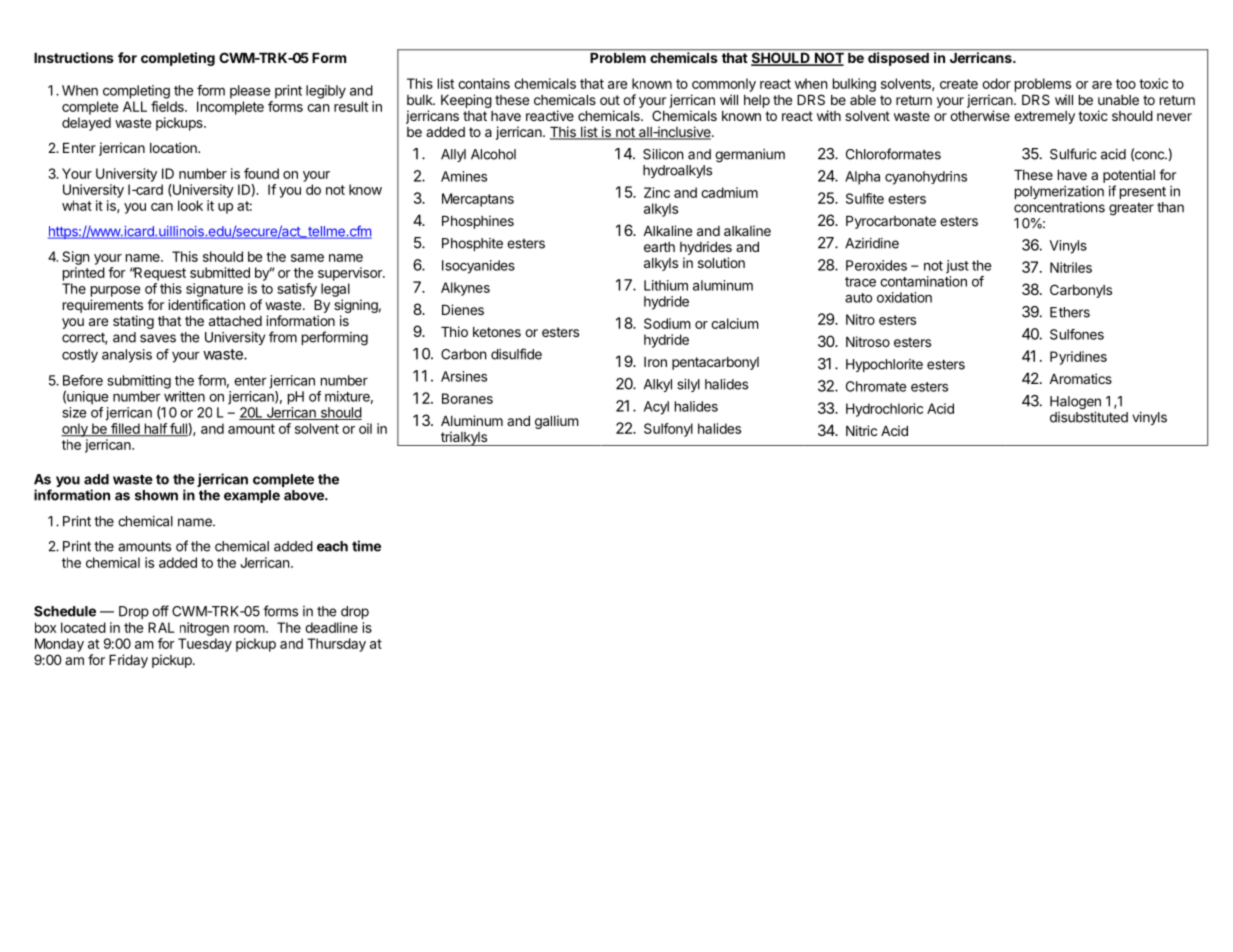  What do you see at coordinates (1080, 378) in the screenshot?
I see `Aromatics` at bounding box center [1080, 378].
